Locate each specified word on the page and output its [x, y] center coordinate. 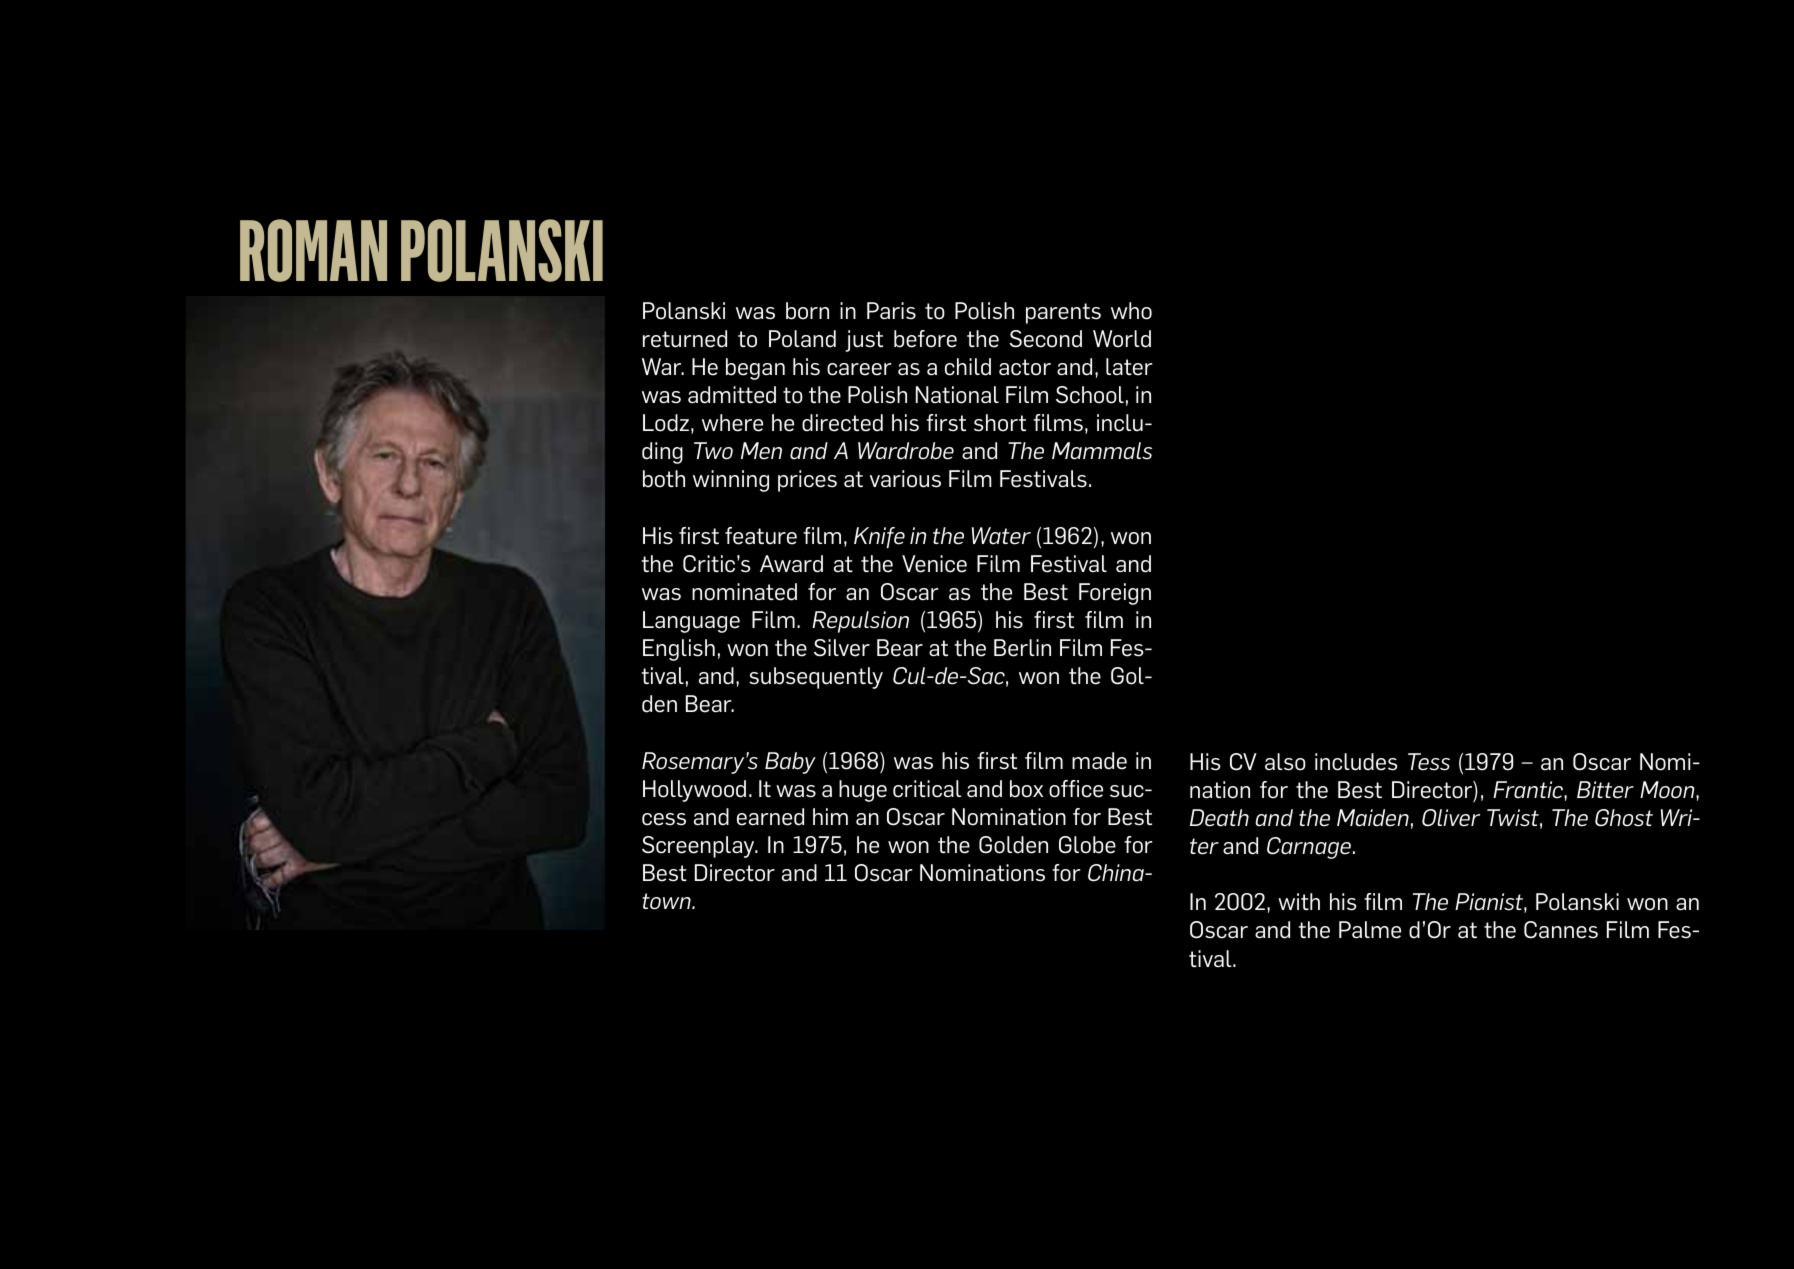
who [1131, 311]
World [1122, 339]
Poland [802, 339]
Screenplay [699, 847]
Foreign [1115, 594]
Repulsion [860, 622]
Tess [1429, 762]
